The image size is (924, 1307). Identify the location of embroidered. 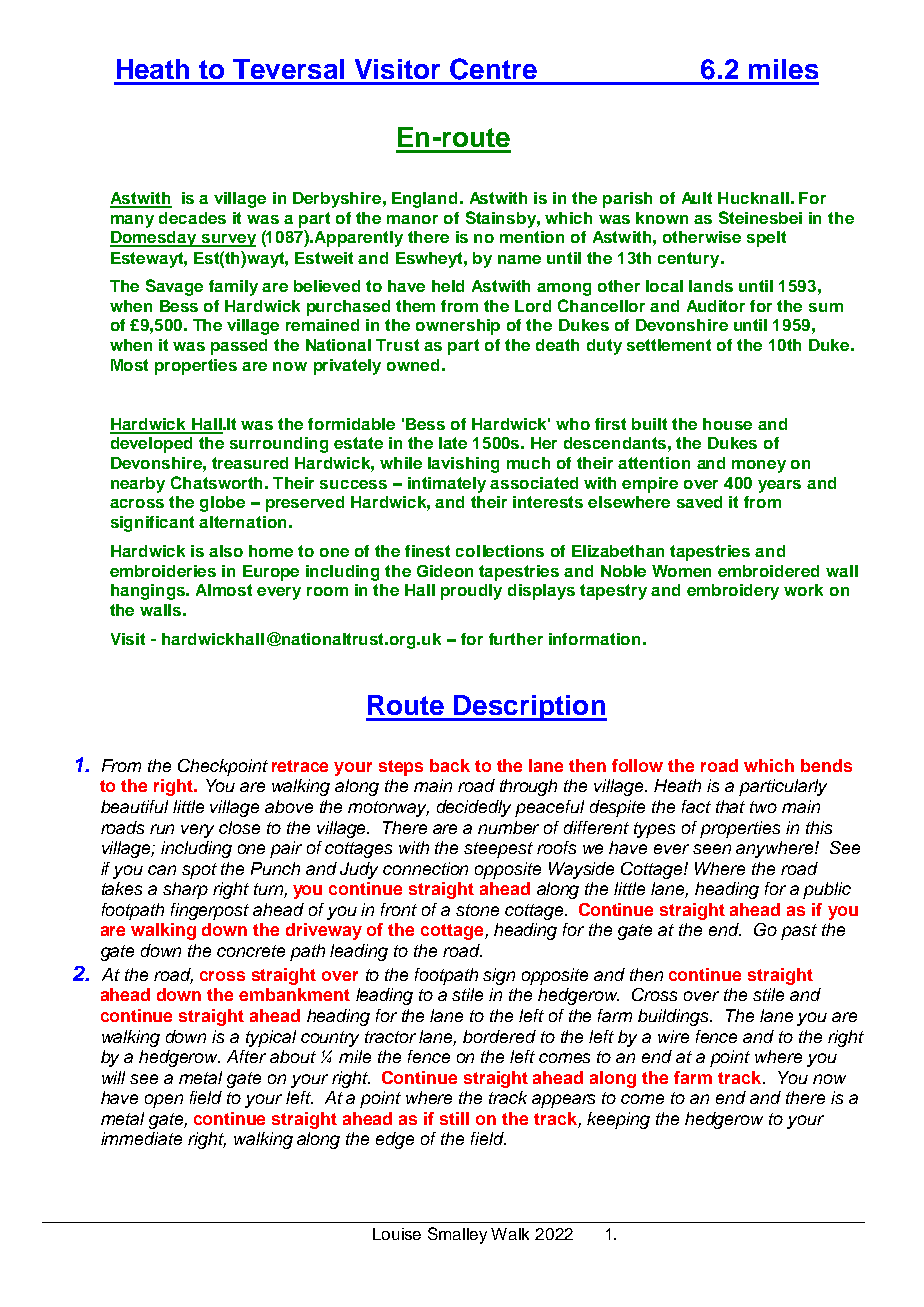
(768, 571).
